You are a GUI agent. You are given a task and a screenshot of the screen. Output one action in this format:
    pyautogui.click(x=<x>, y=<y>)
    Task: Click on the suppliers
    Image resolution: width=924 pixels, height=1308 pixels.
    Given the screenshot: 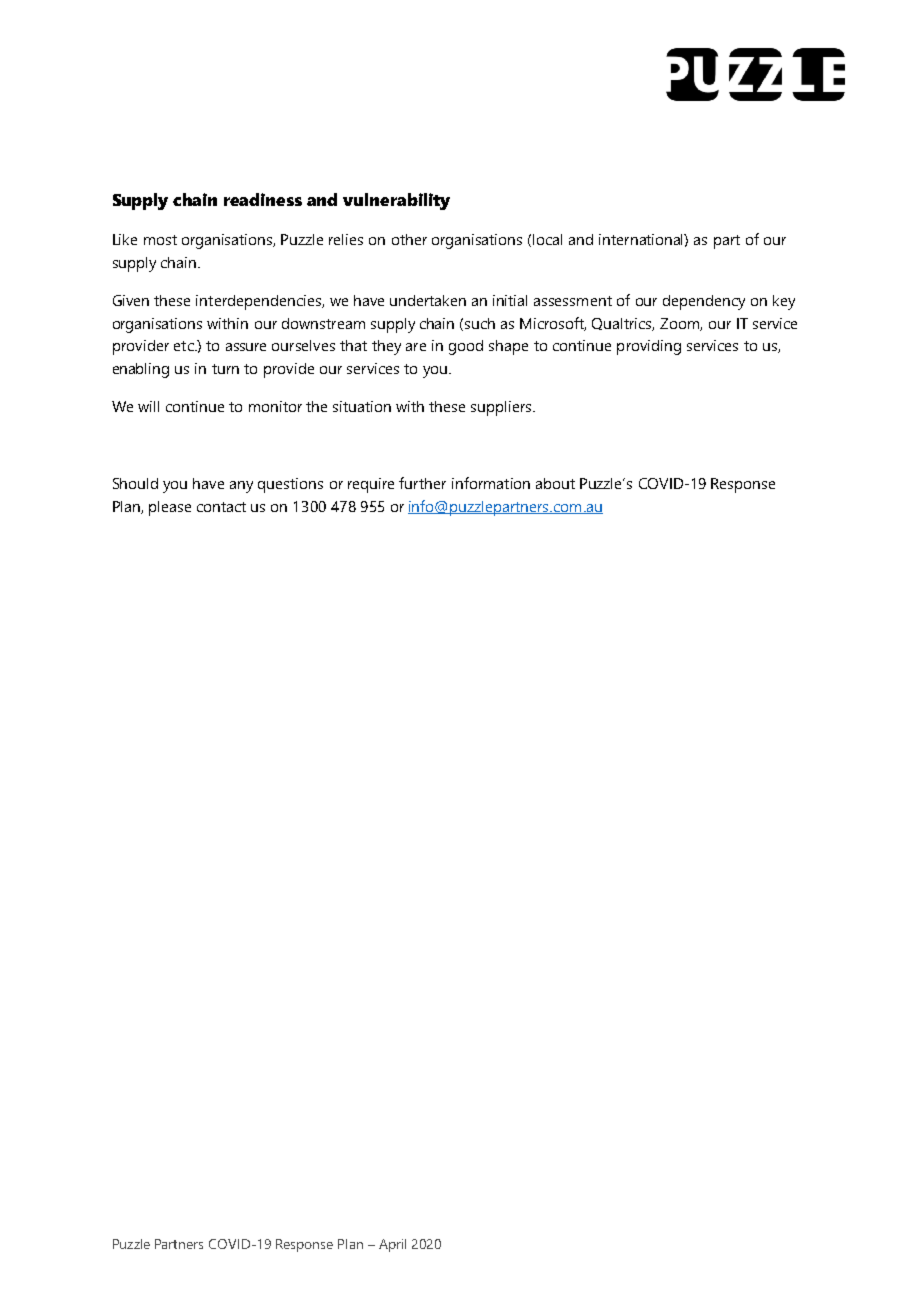 What is the action you would take?
    pyautogui.click(x=502, y=408)
